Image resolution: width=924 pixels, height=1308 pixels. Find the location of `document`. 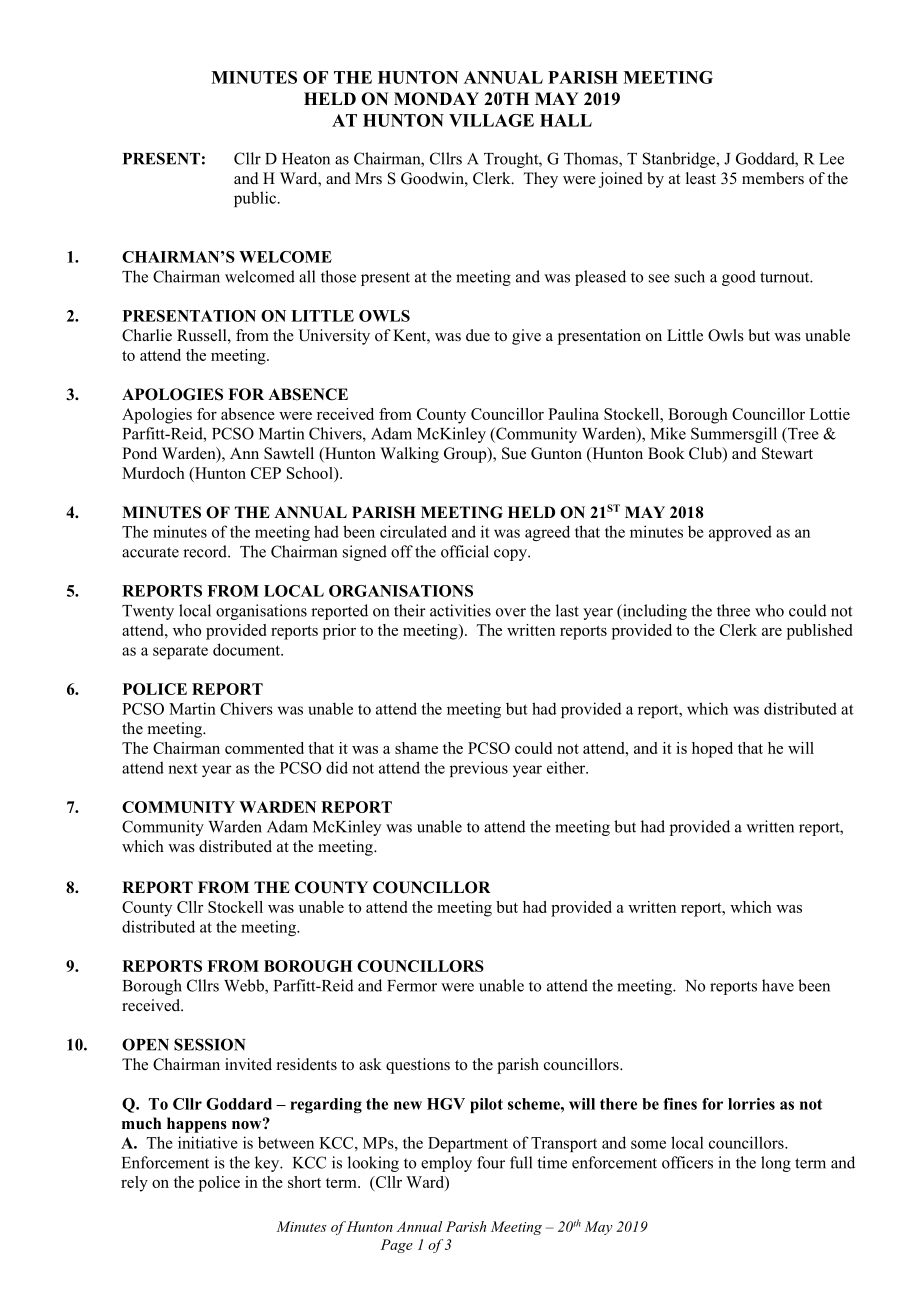

document is located at coordinates (248, 649).
